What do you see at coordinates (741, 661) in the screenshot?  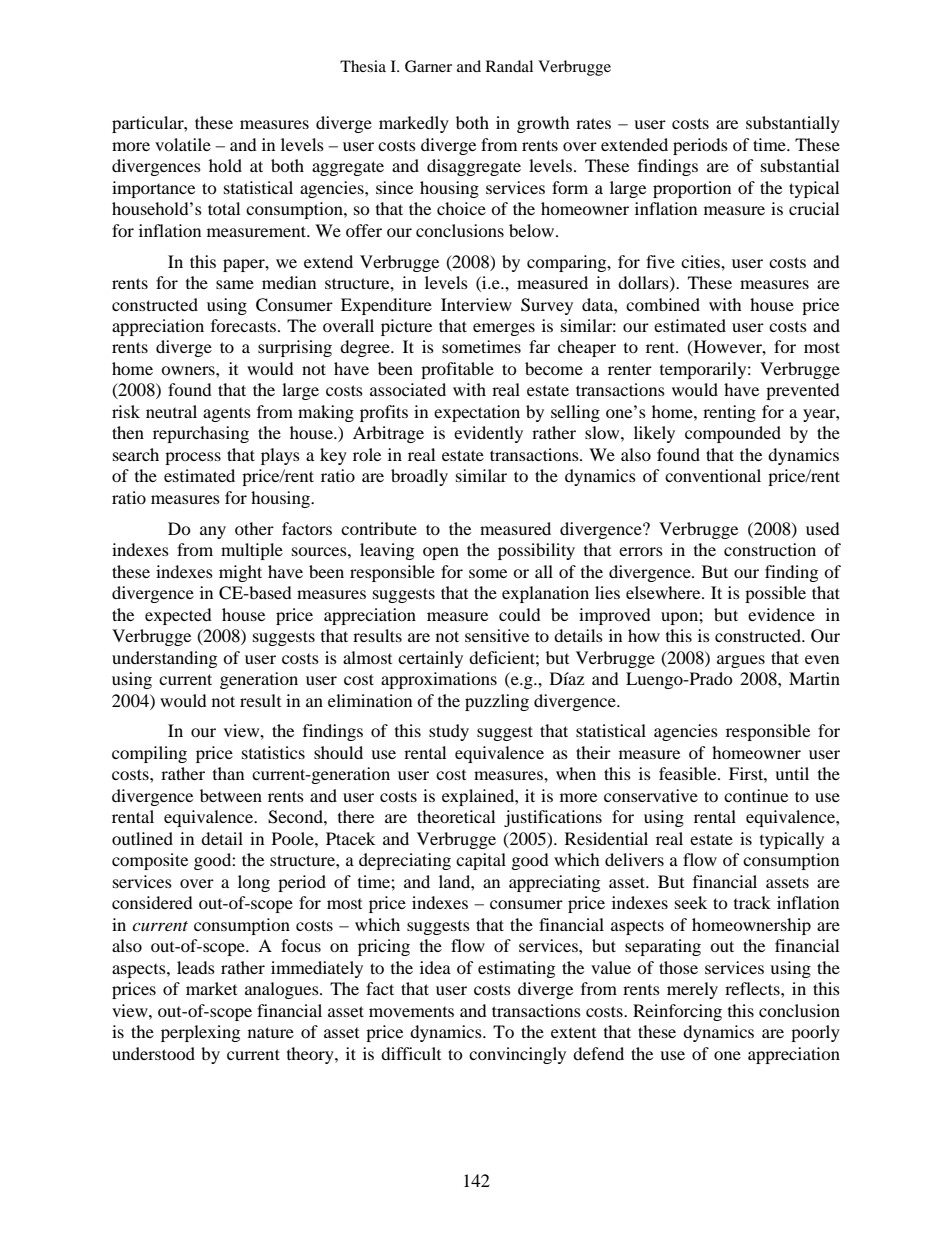 I see `argues` at bounding box center [741, 661].
